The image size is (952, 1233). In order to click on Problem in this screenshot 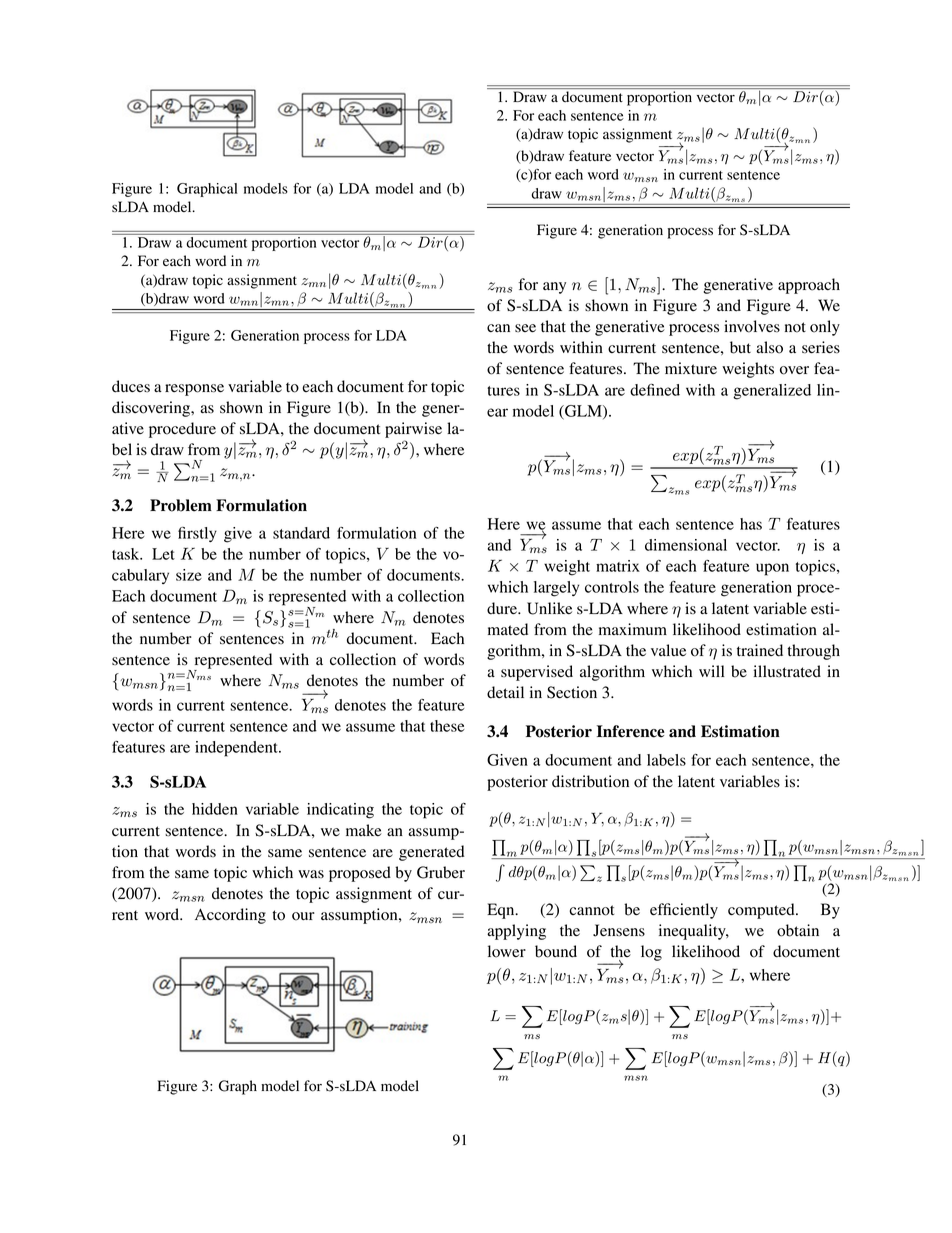, I will do `click(181, 505)`.
